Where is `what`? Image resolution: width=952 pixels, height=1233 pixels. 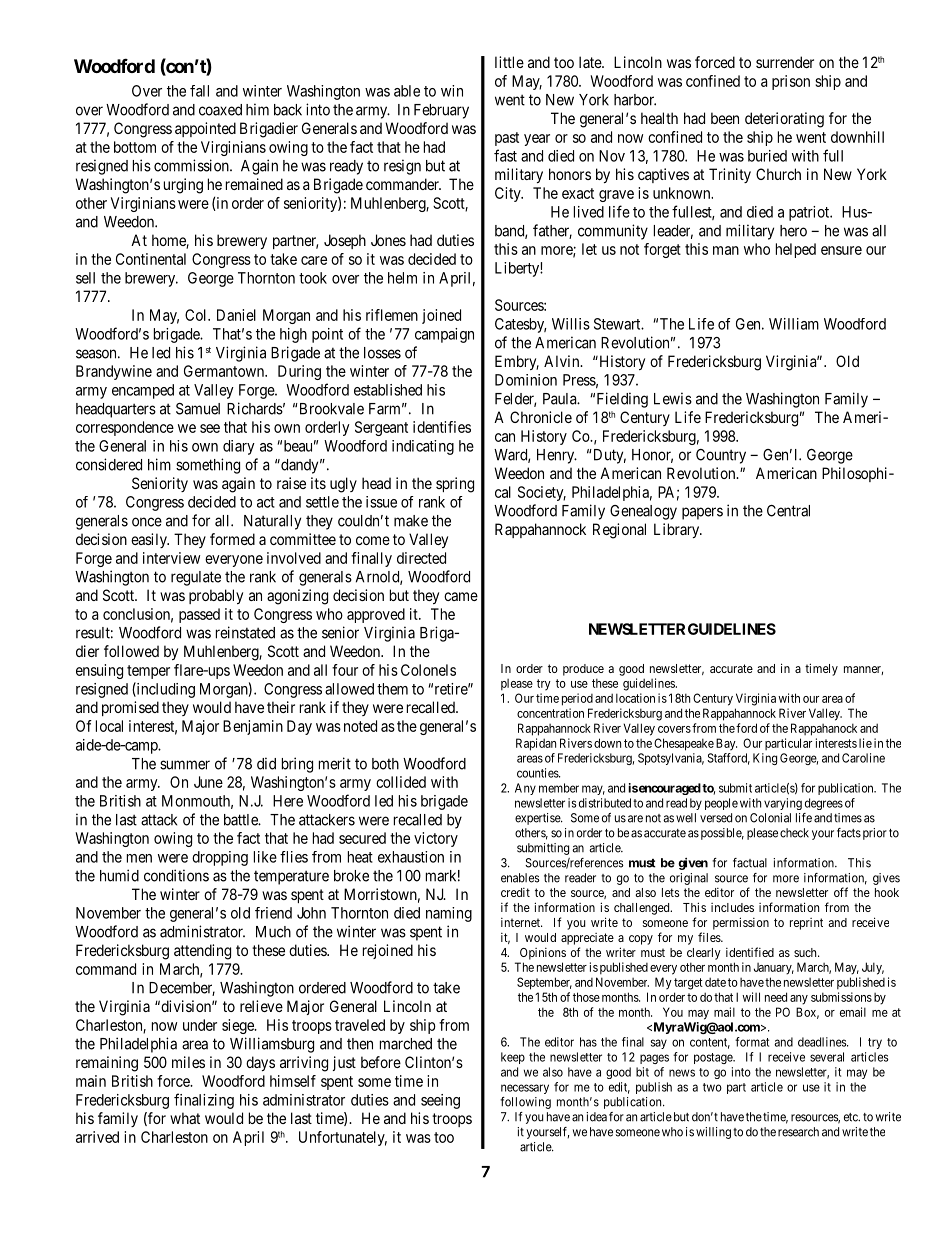 what is located at coordinates (185, 1118).
